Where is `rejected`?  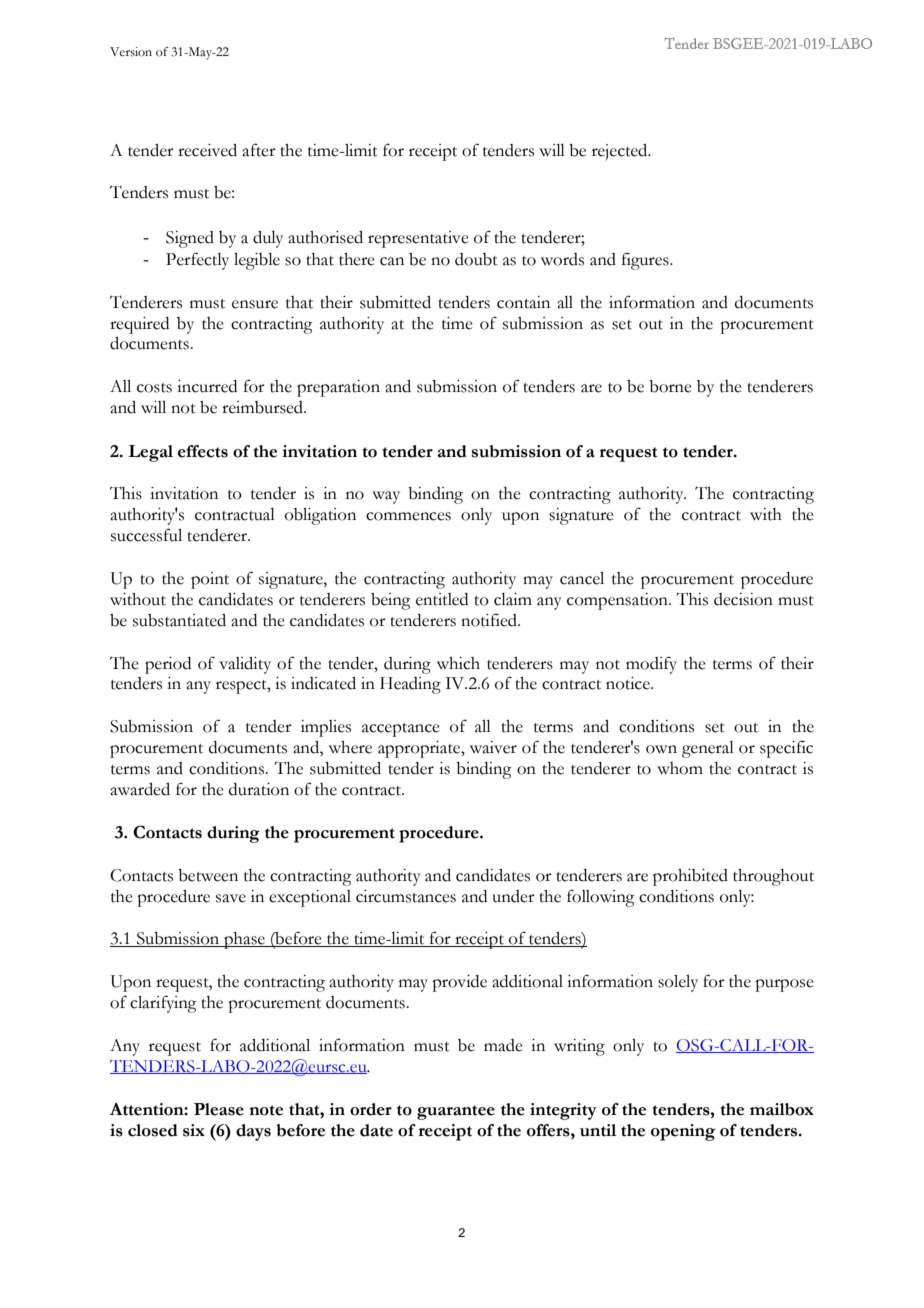 rejected is located at coordinates (621, 152).
